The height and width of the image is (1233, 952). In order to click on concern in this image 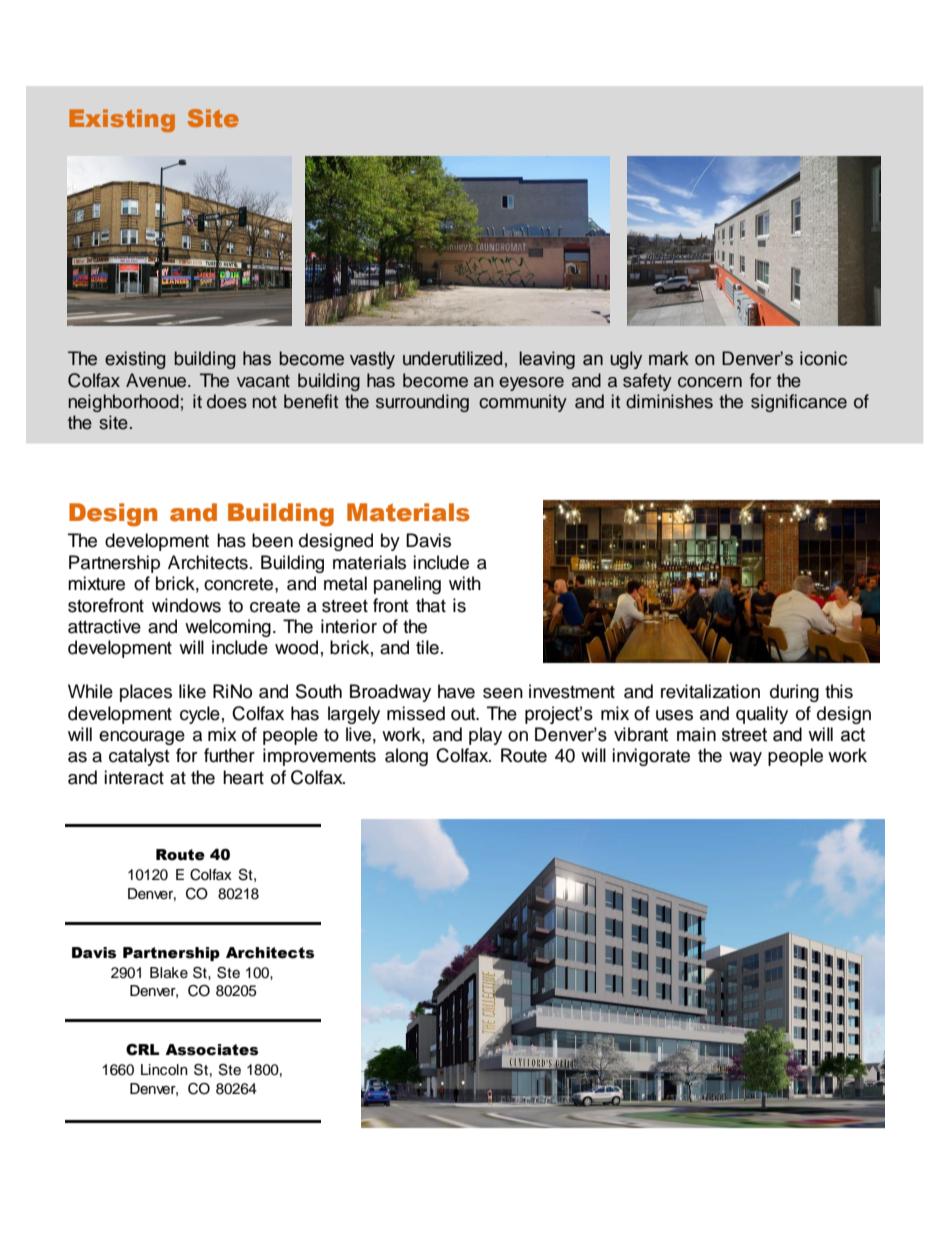, I will do `click(710, 382)`.
